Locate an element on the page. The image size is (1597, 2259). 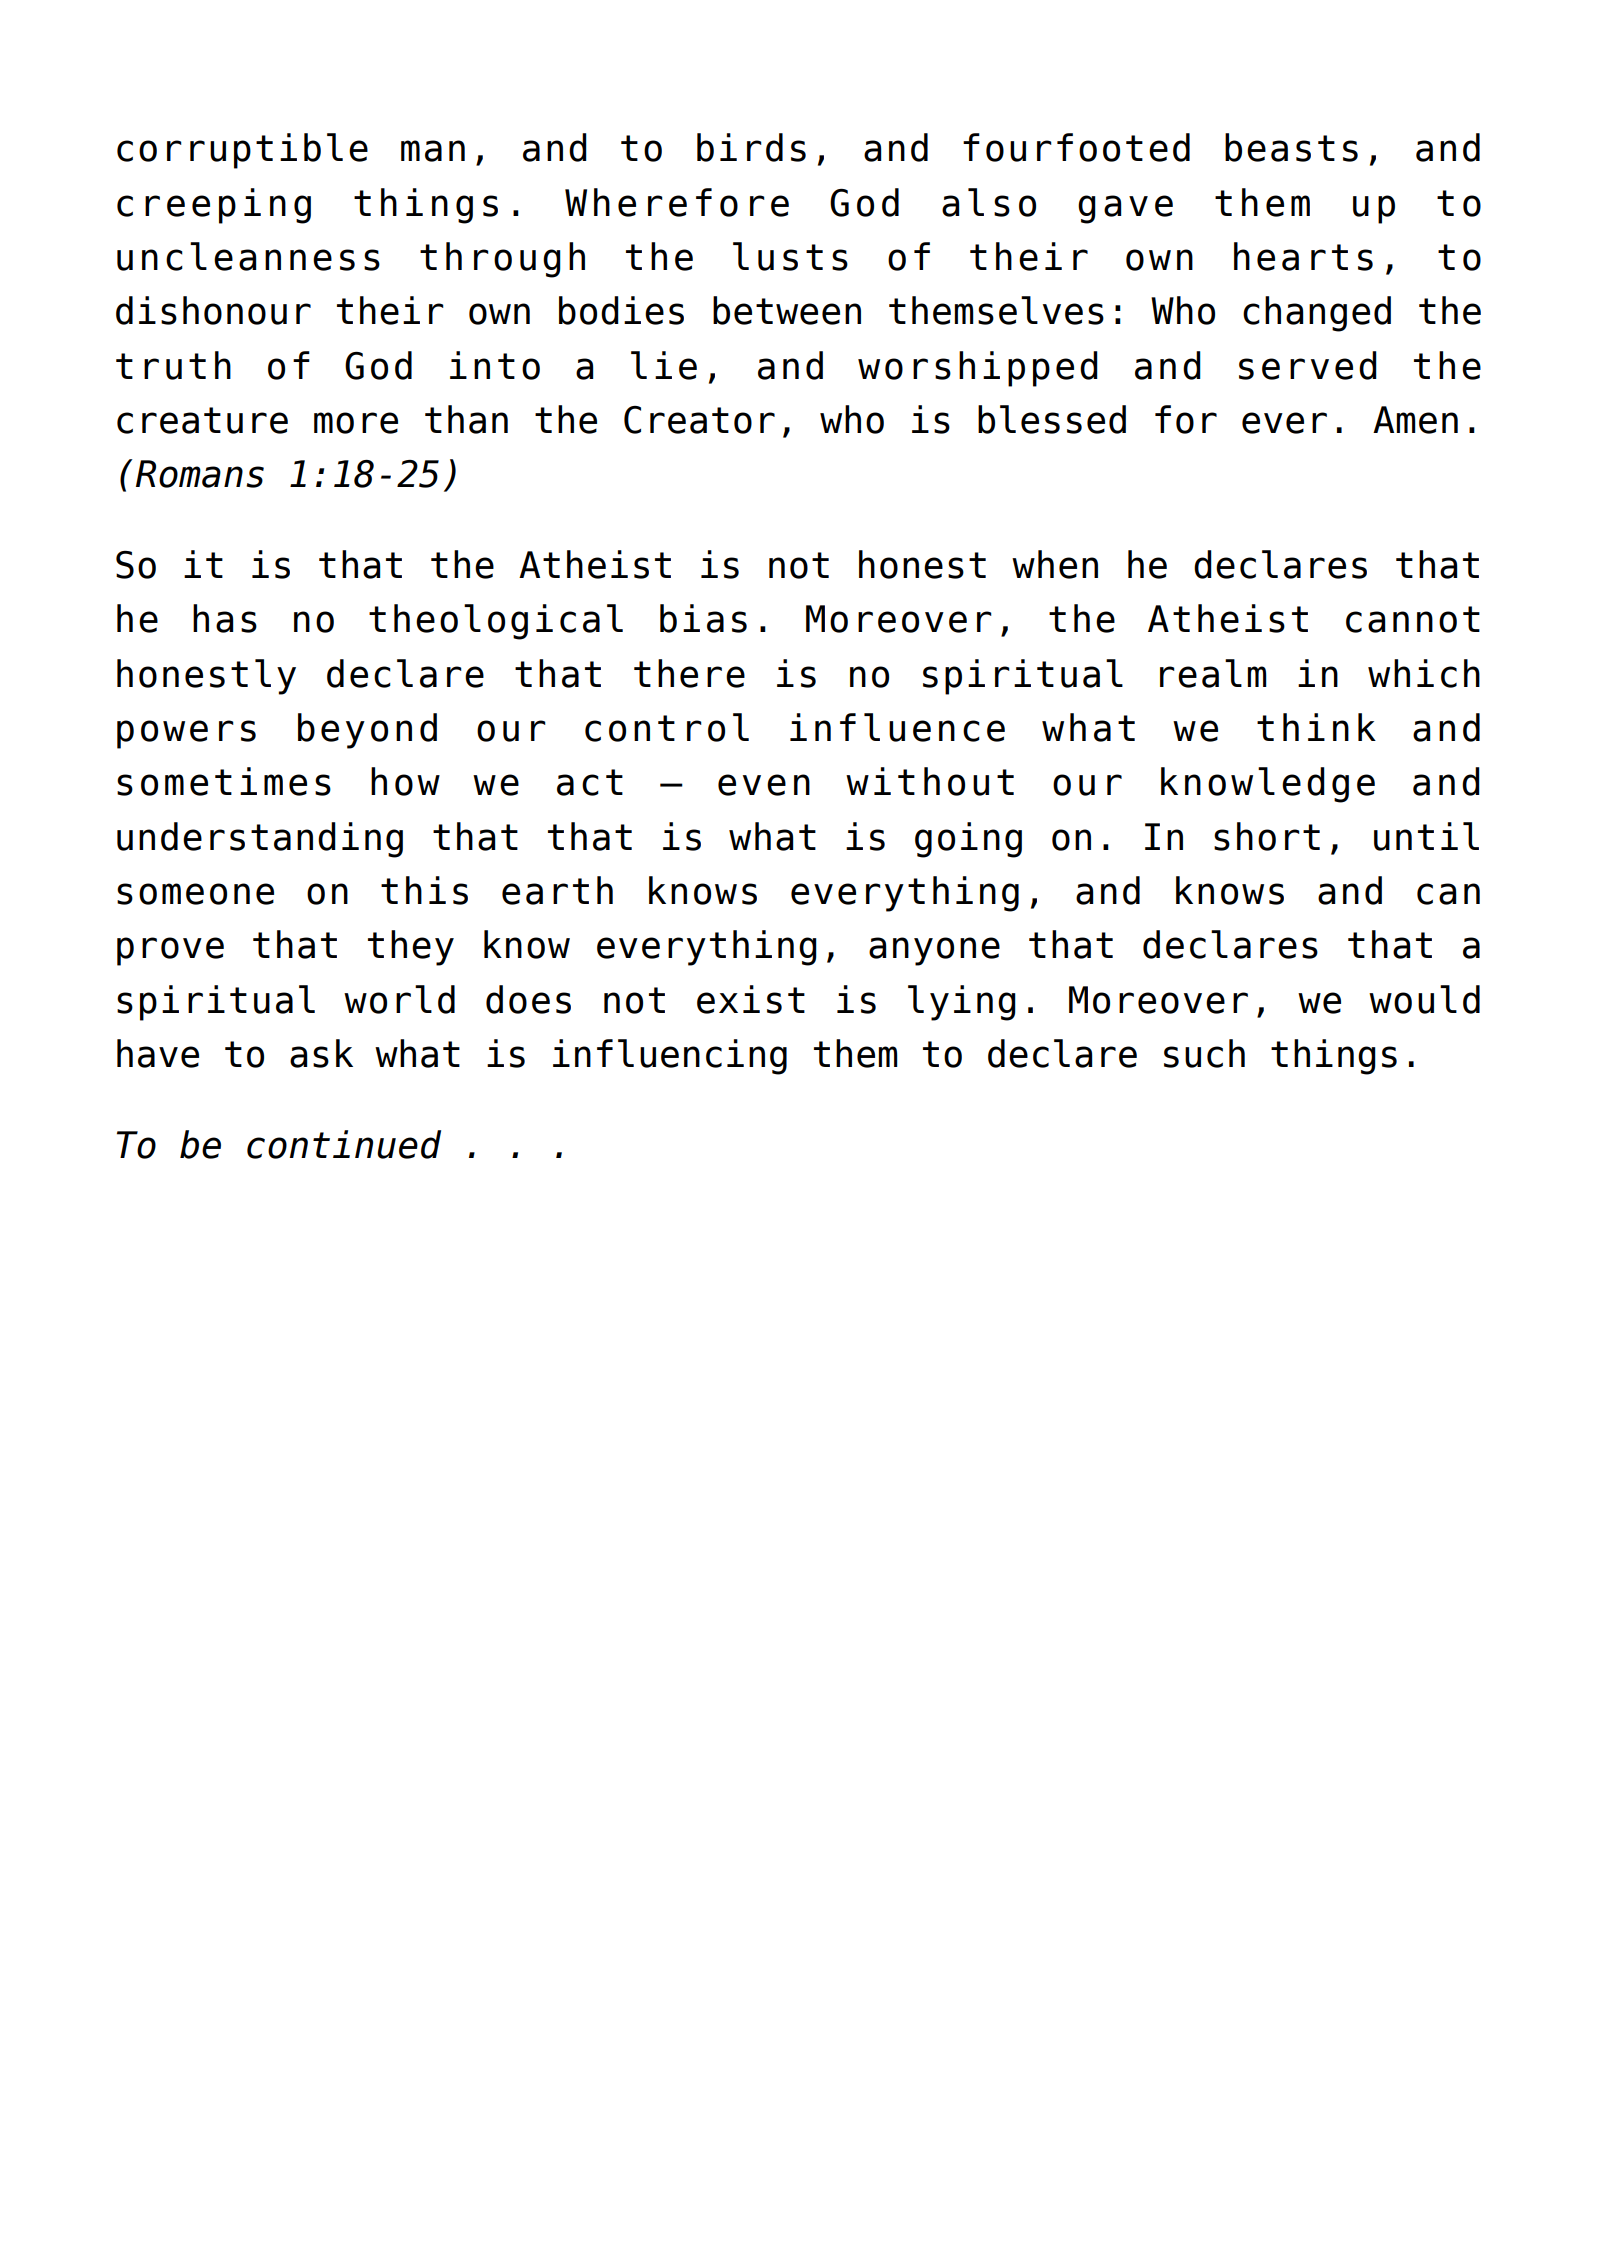
short is located at coordinates (1267, 836).
